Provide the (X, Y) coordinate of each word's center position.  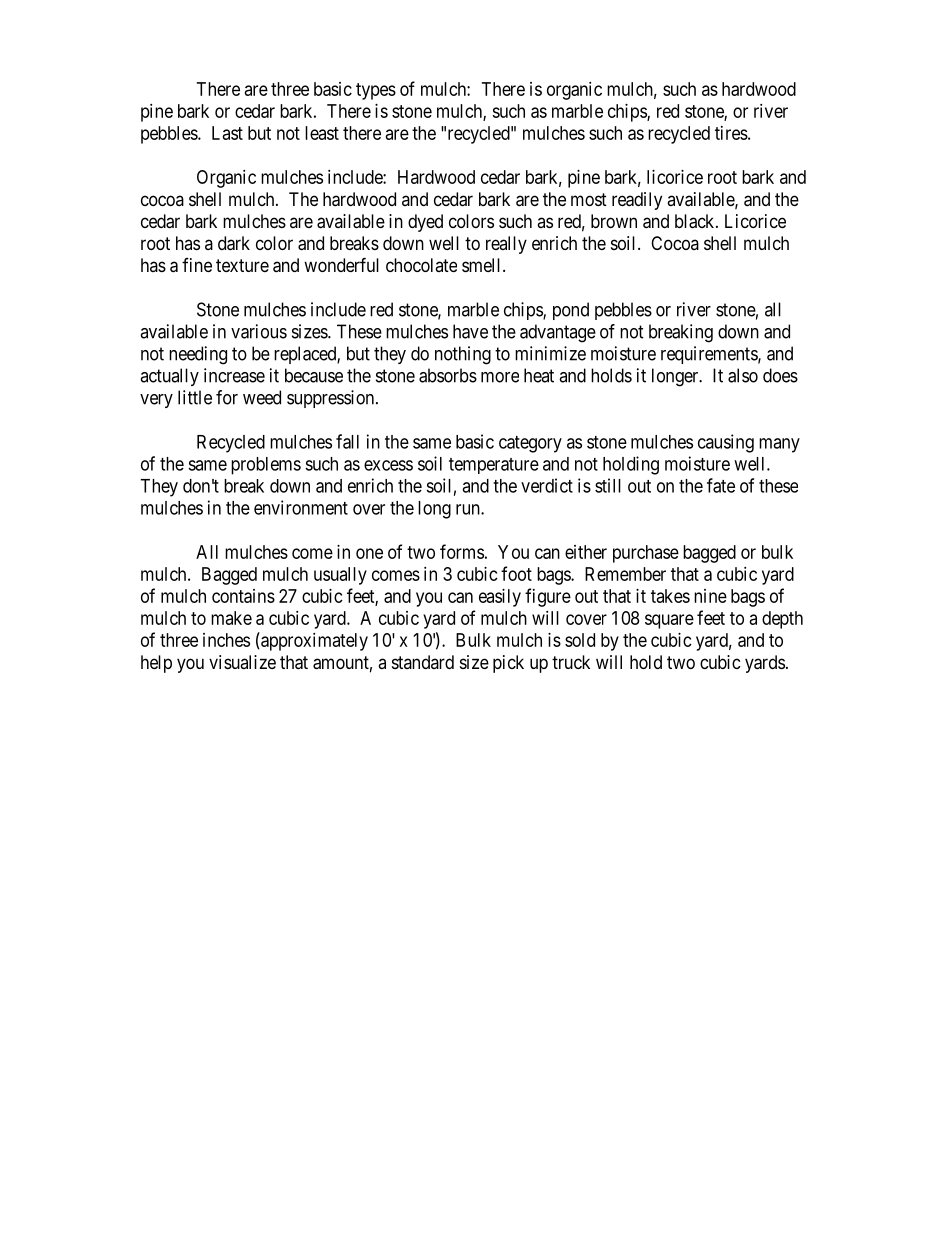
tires (731, 133)
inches (226, 640)
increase (234, 375)
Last (227, 133)
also (743, 375)
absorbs (448, 375)
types (376, 91)
